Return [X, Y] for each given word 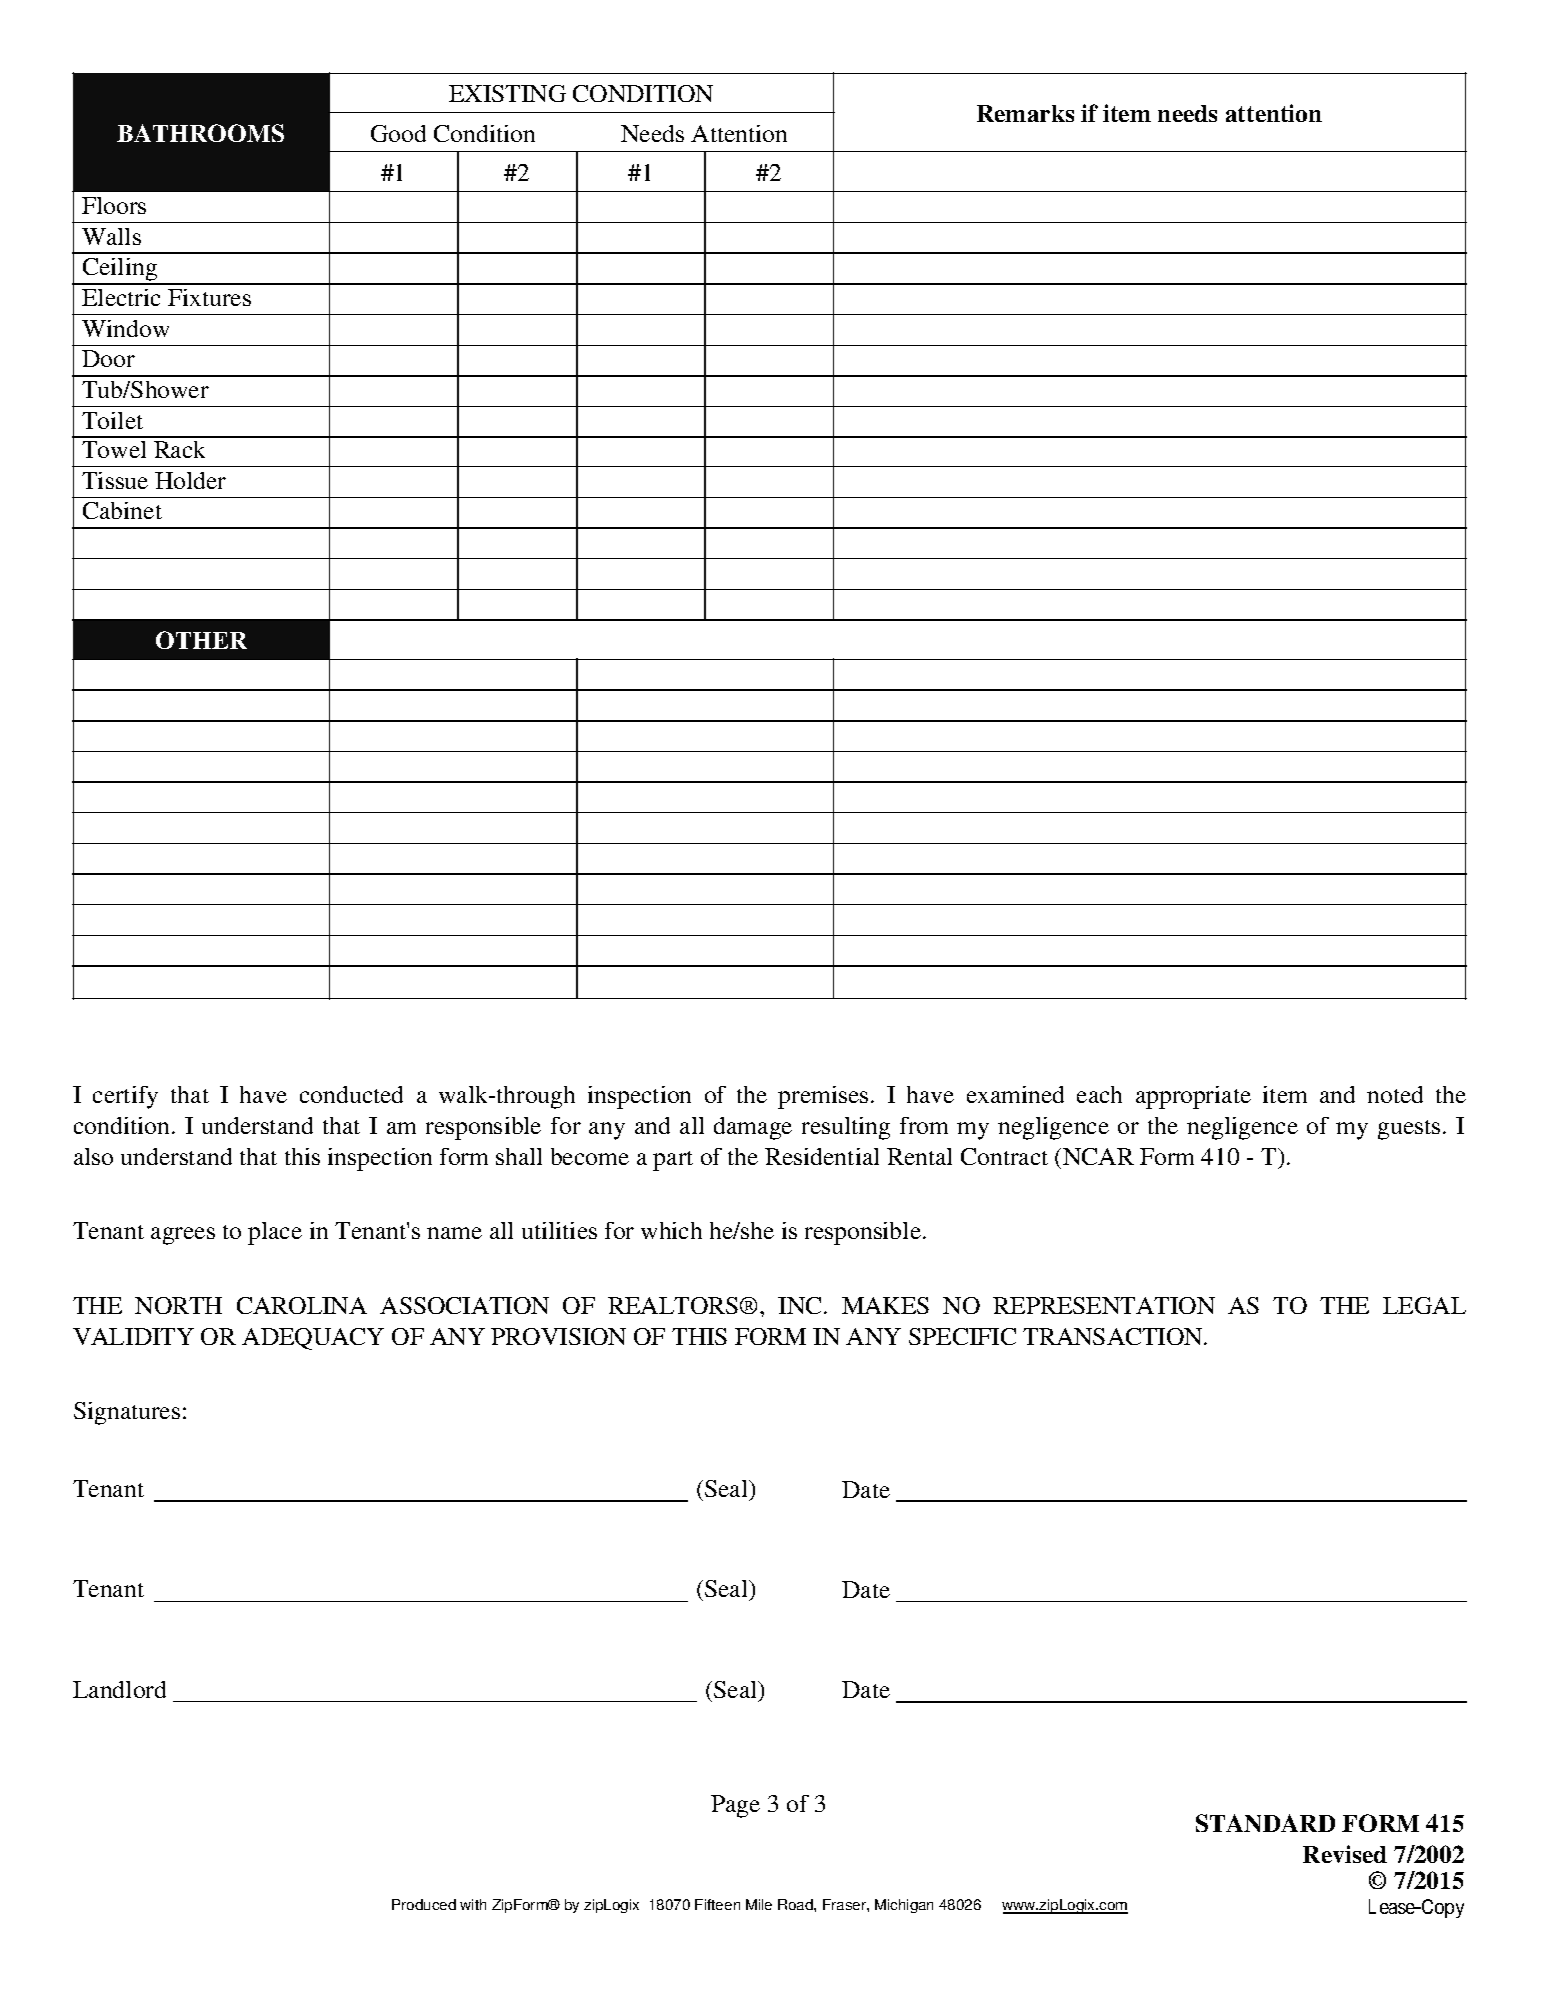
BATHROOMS [200, 133]
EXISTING [507, 93]
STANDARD [1265, 1823]
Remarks [1025, 113]
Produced [424, 1904]
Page [735, 1806]
